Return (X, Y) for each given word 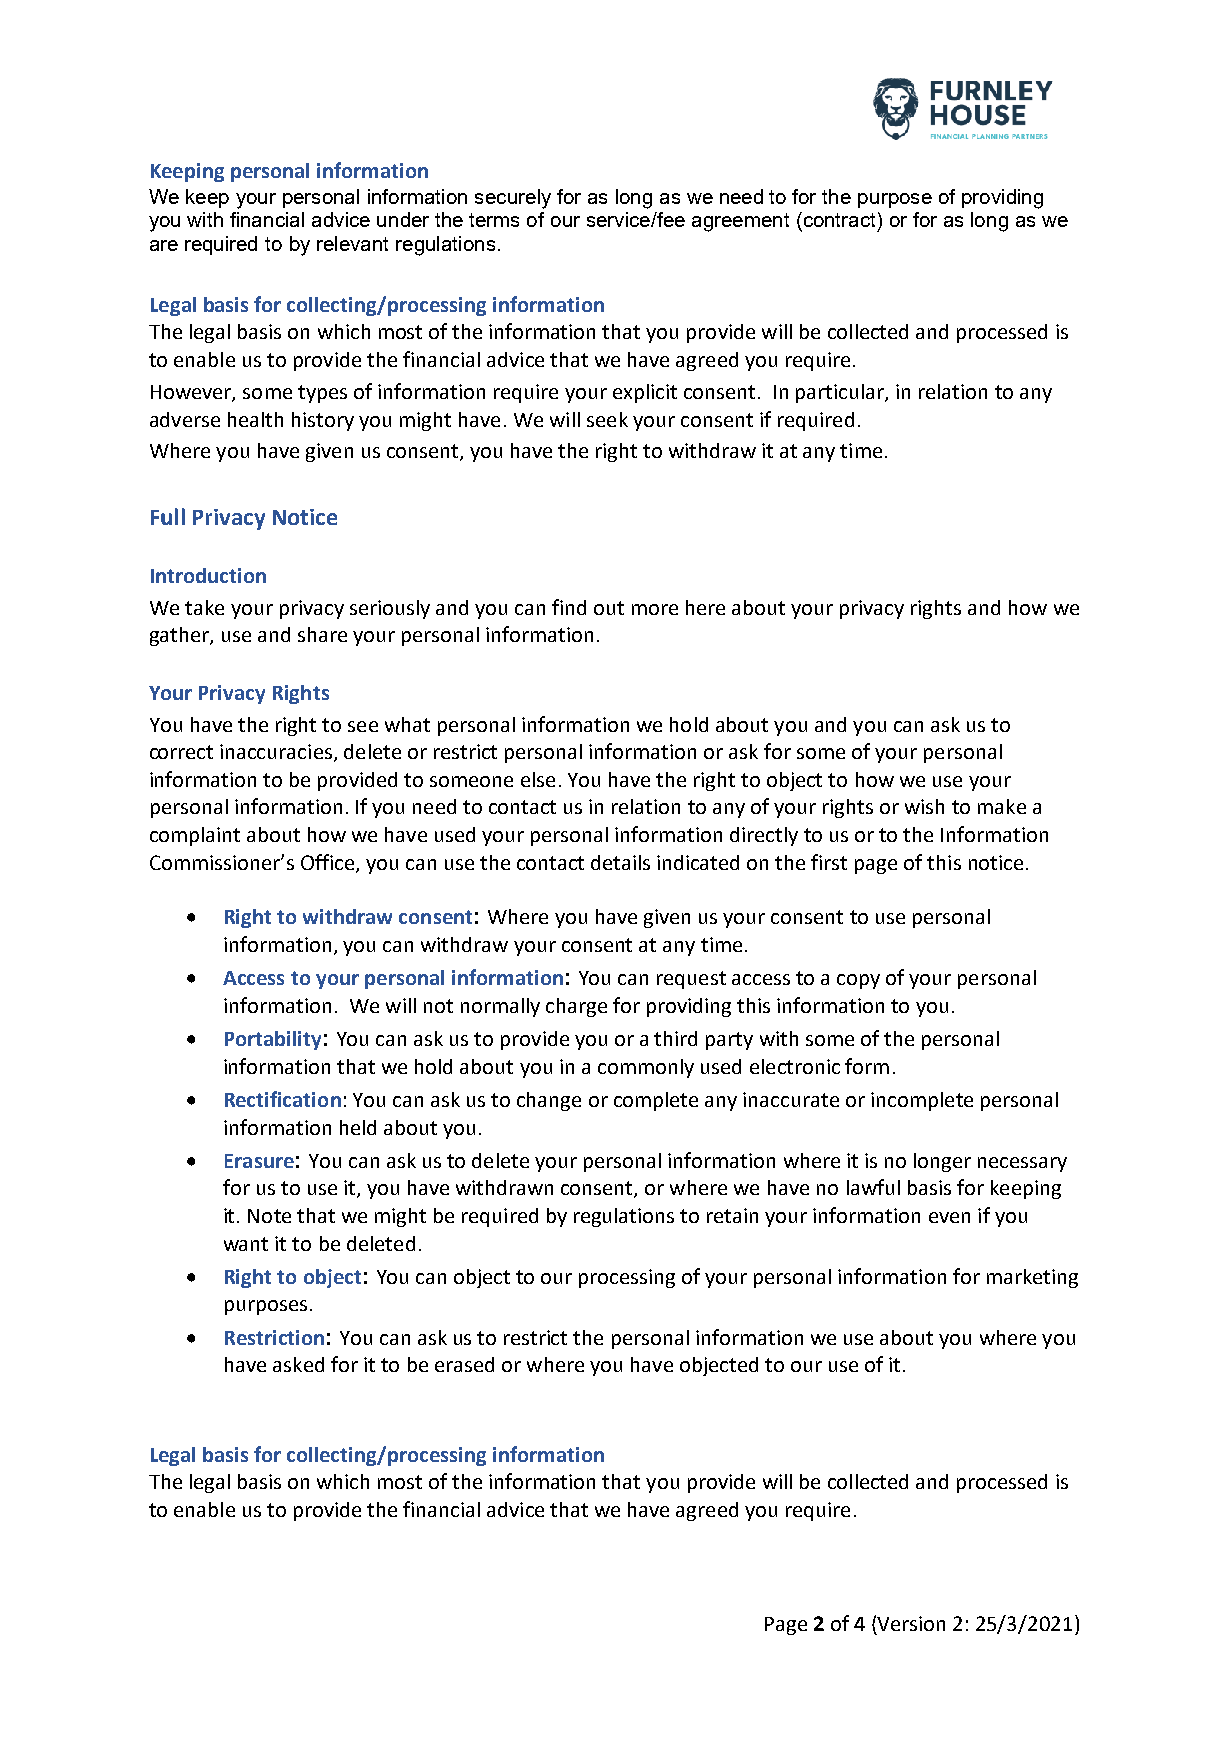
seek (607, 419)
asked (298, 1364)
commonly (646, 1068)
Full (168, 516)
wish (924, 806)
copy (858, 981)
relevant (352, 243)
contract (838, 219)
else (538, 779)
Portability (273, 1040)
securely (513, 199)
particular (841, 393)
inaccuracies (276, 751)
